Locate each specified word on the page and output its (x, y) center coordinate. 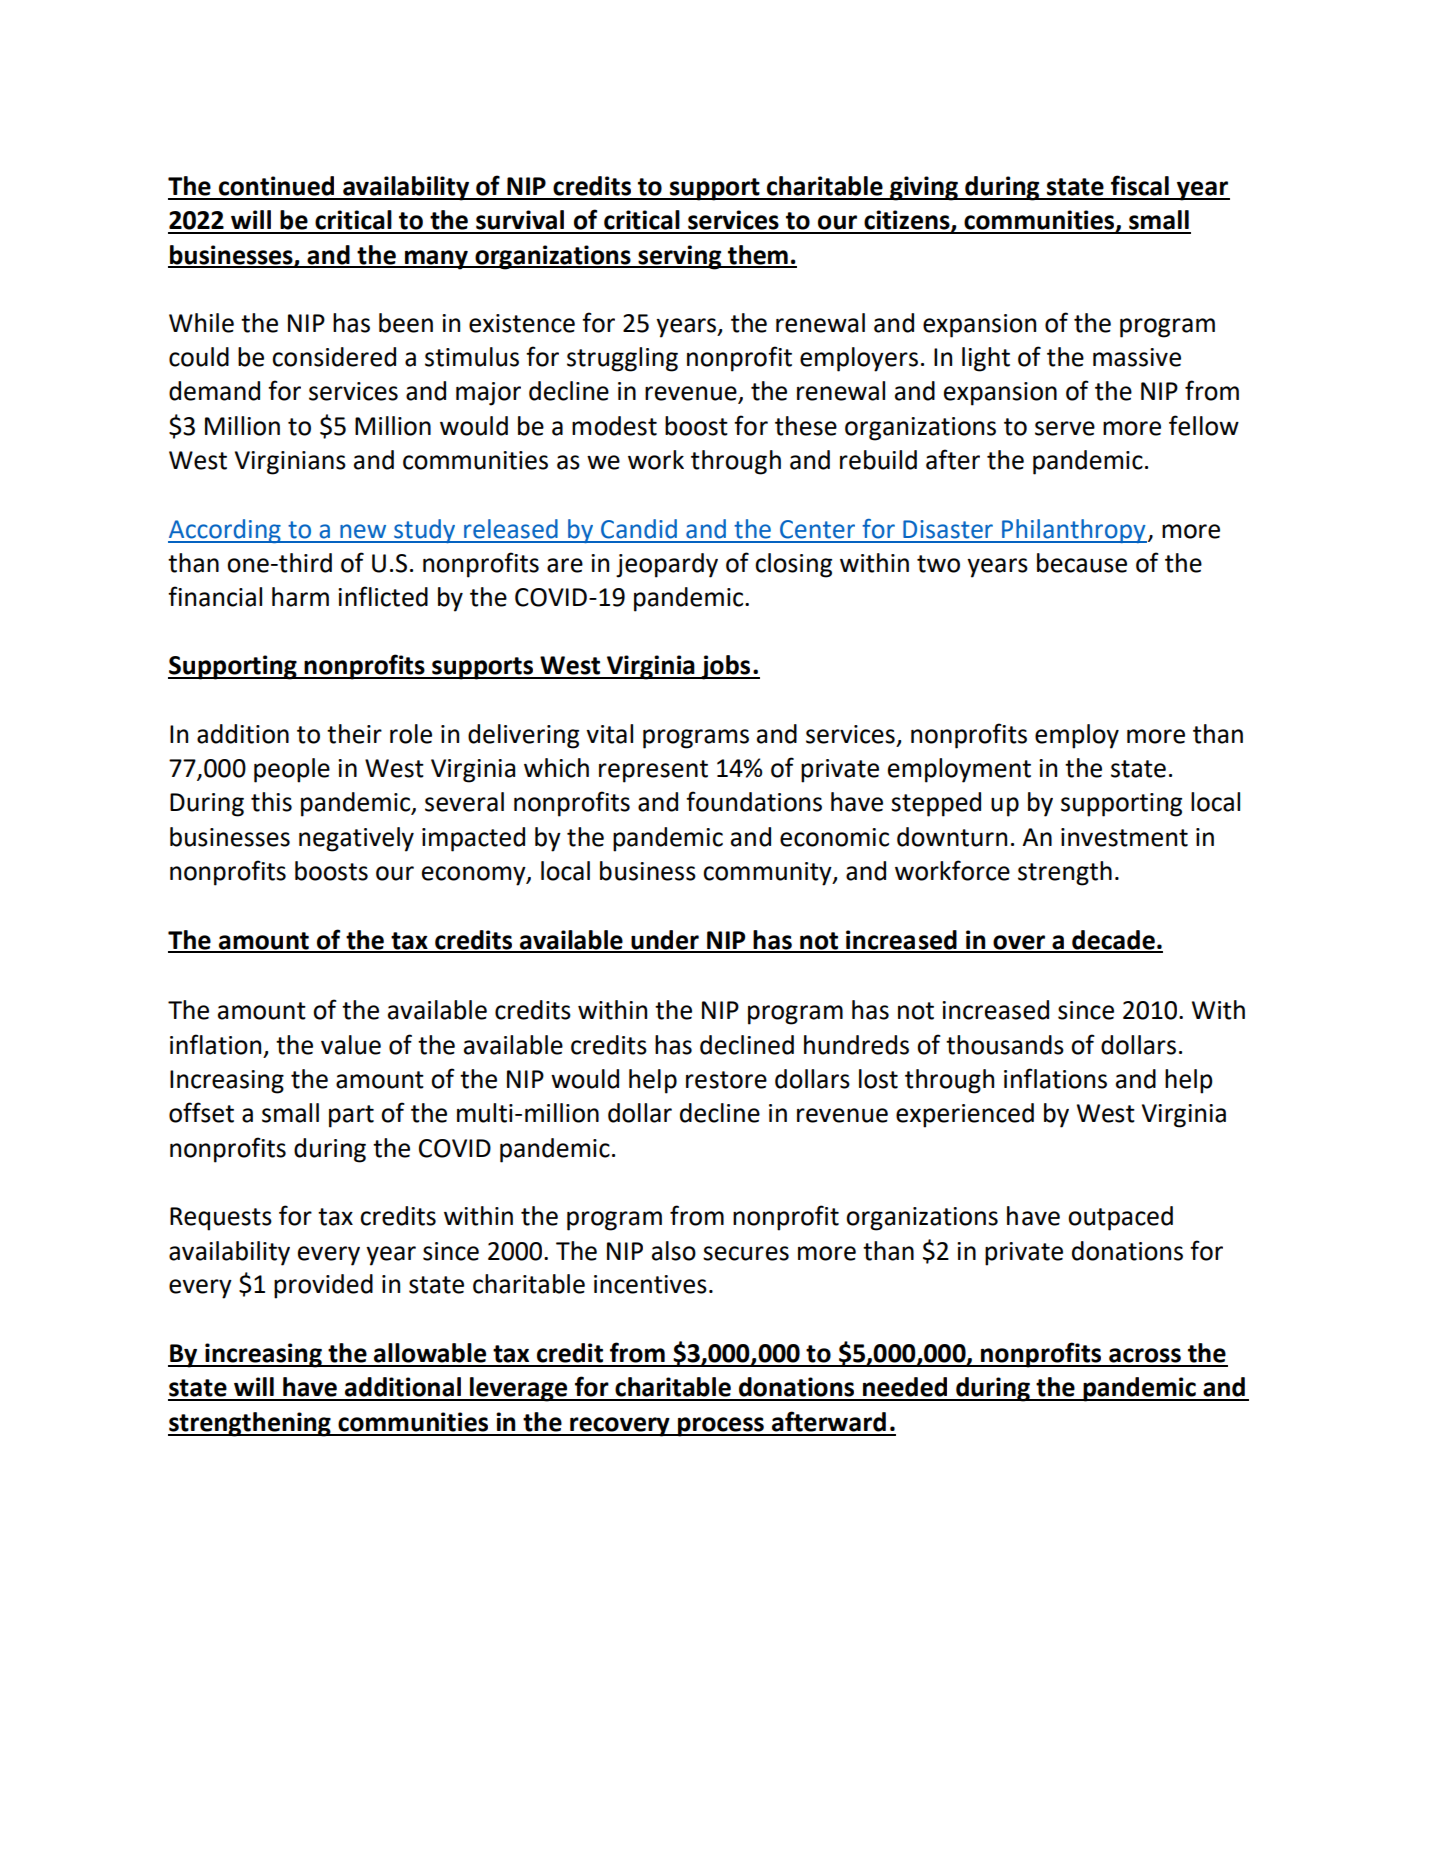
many (436, 260)
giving (924, 188)
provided (323, 1286)
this (271, 802)
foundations (754, 801)
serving (680, 257)
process (721, 1427)
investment (1124, 837)
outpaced (1120, 1218)
